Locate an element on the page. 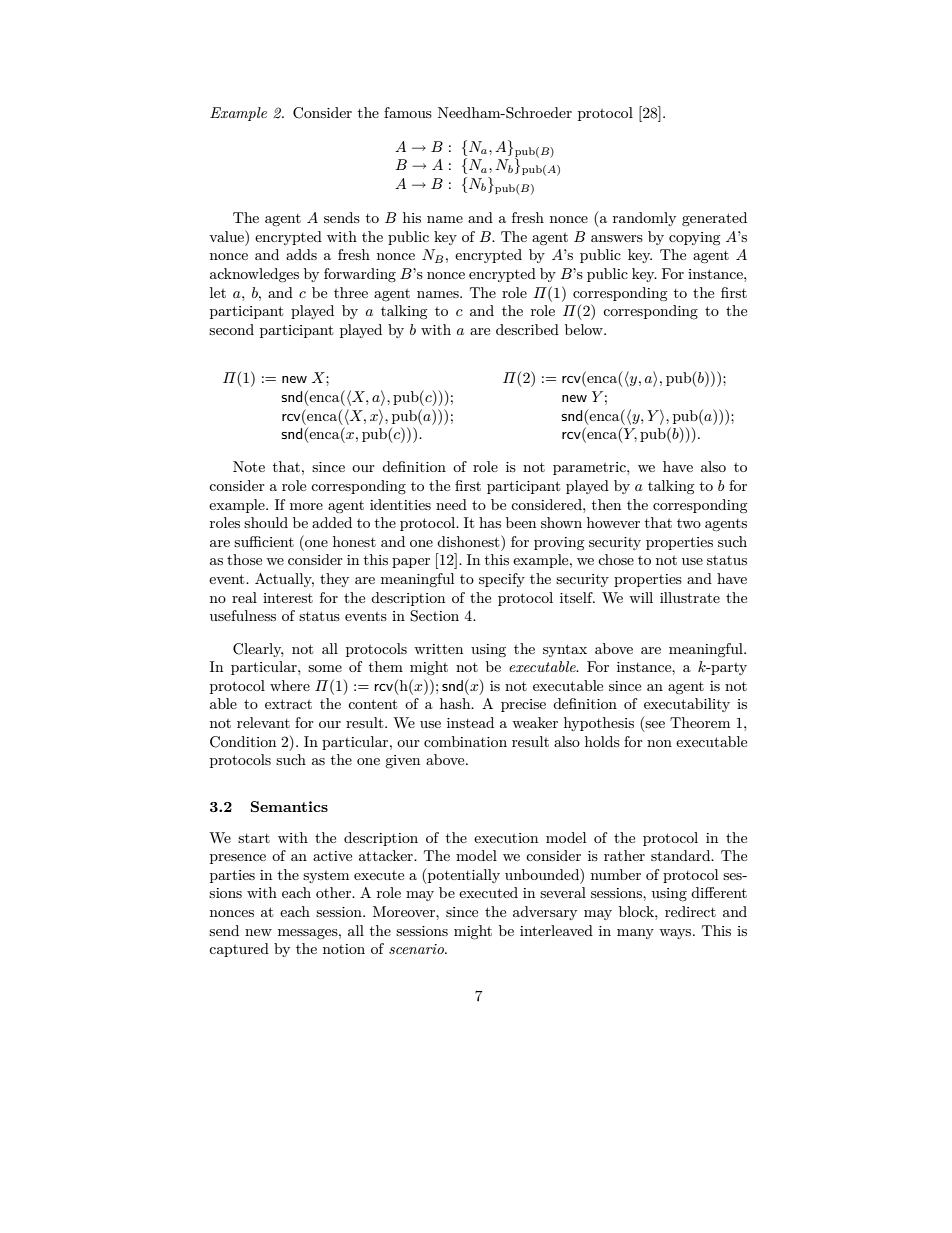  described is located at coordinates (527, 329).
